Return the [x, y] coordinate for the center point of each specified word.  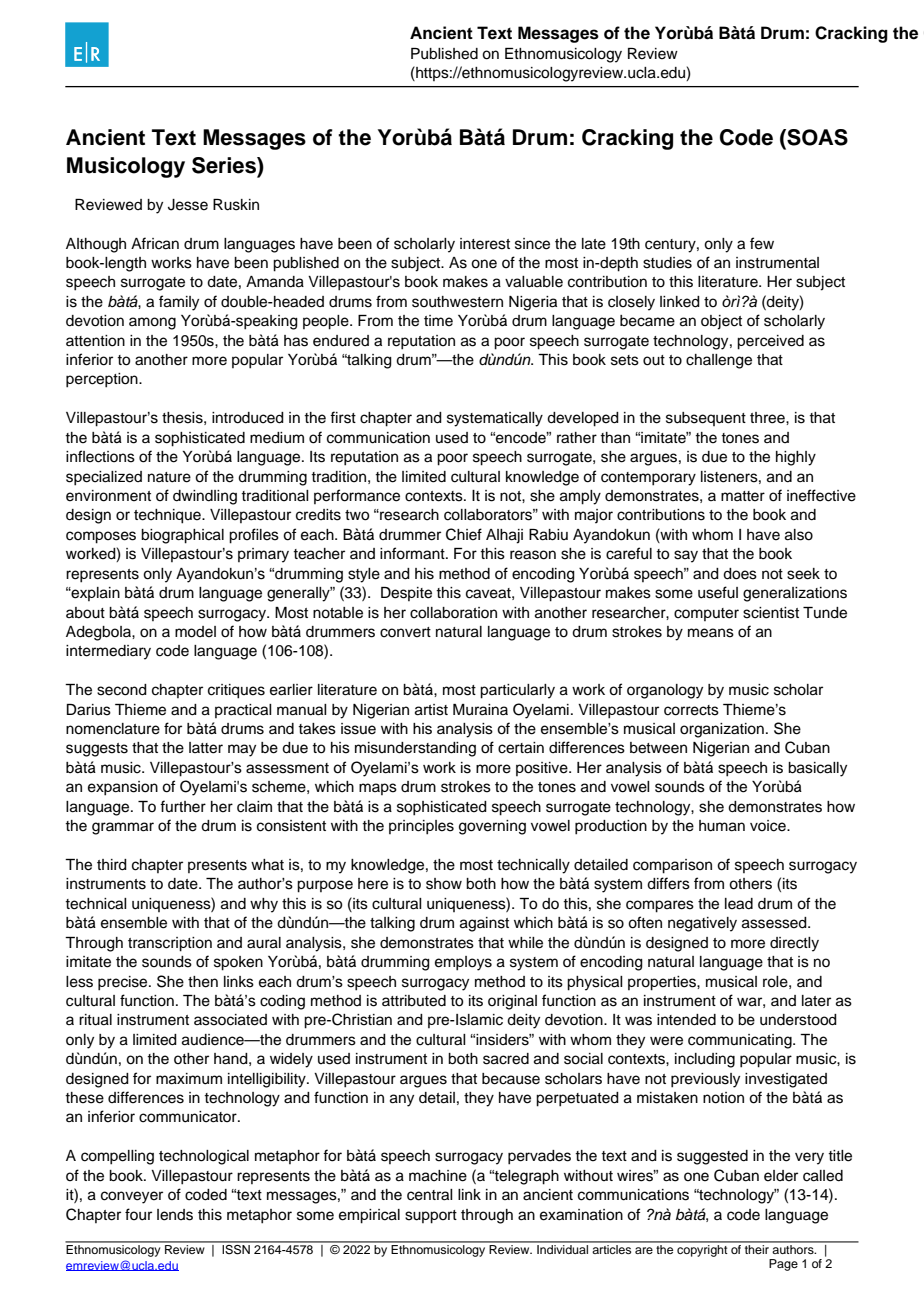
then [203, 982]
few [762, 243]
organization [722, 730]
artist [431, 710]
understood [798, 1020]
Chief [464, 534]
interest [485, 244]
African [155, 243]
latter [206, 748]
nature [169, 477]
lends [175, 1215]
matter [743, 496]
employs [463, 963]
